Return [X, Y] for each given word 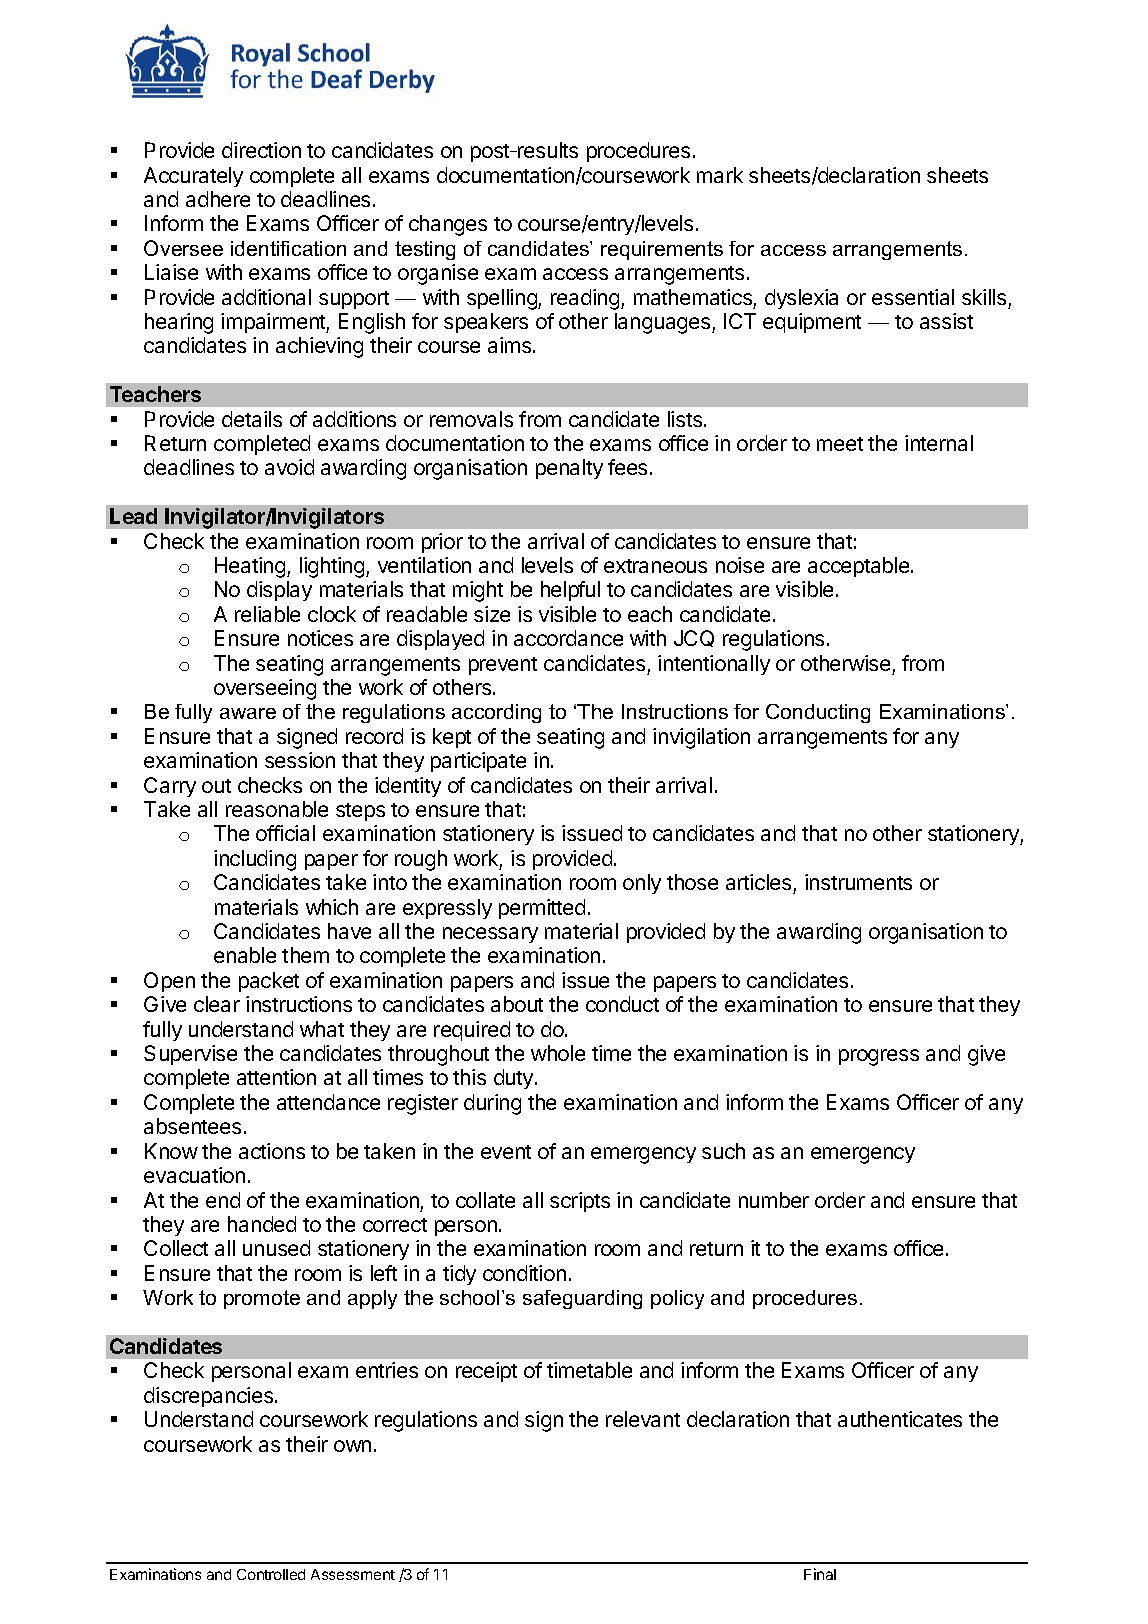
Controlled [271, 1574]
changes [448, 225]
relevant [643, 1419]
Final [820, 1574]
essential [913, 297]
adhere [218, 199]
